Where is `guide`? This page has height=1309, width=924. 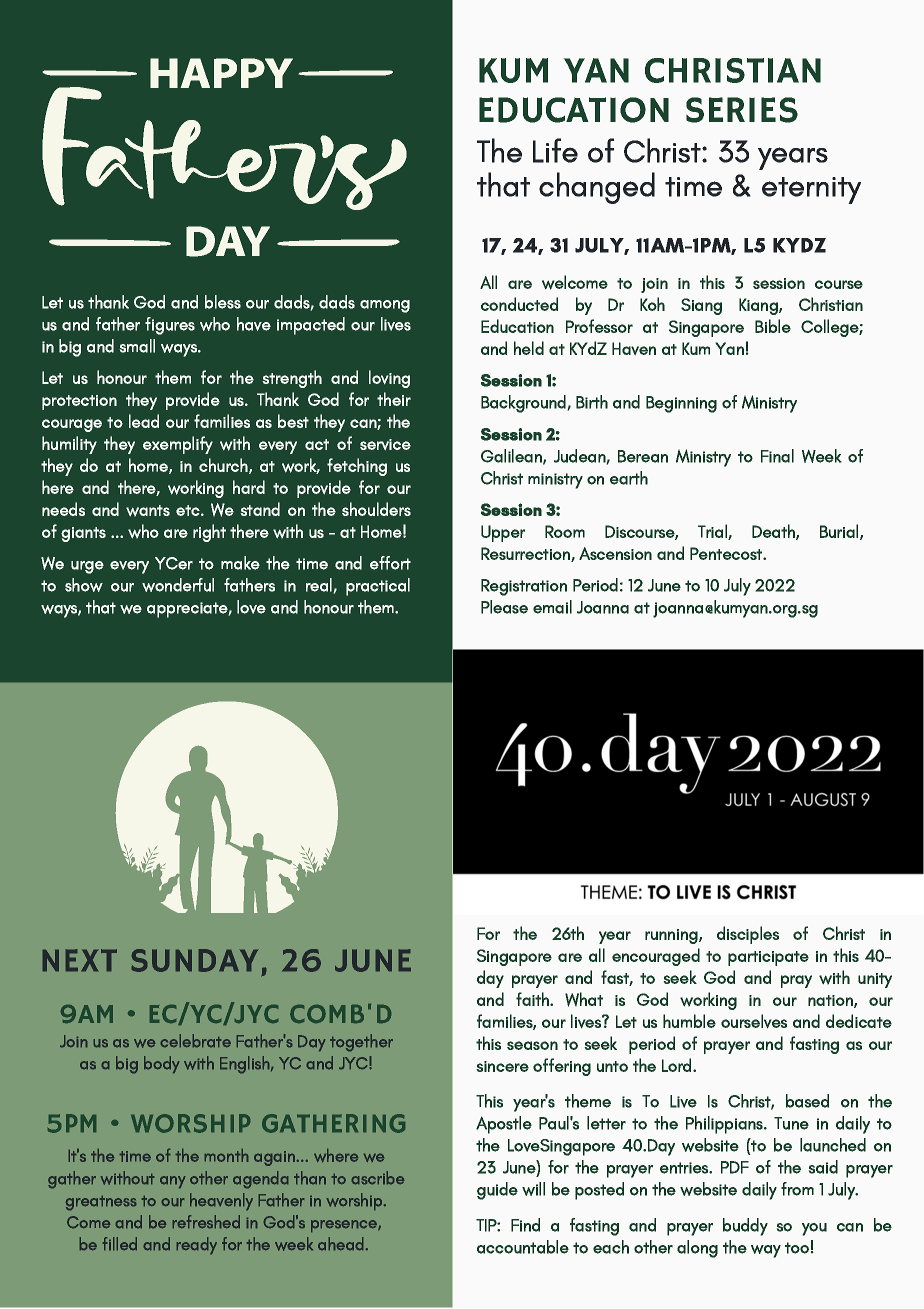
guide is located at coordinates (497, 1191).
